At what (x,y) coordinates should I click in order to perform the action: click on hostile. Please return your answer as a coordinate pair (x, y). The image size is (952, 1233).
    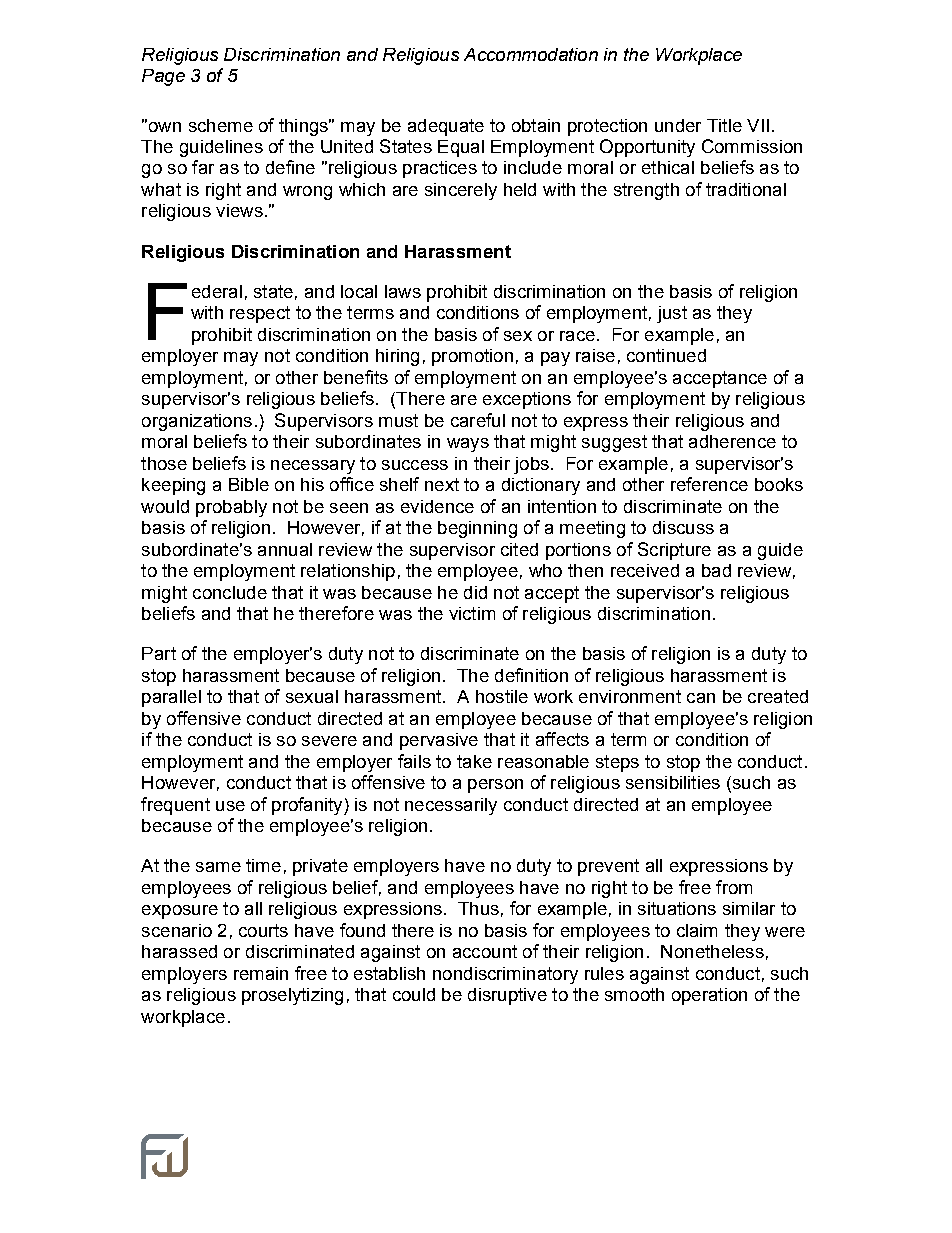
    Looking at the image, I should click on (502, 696).
